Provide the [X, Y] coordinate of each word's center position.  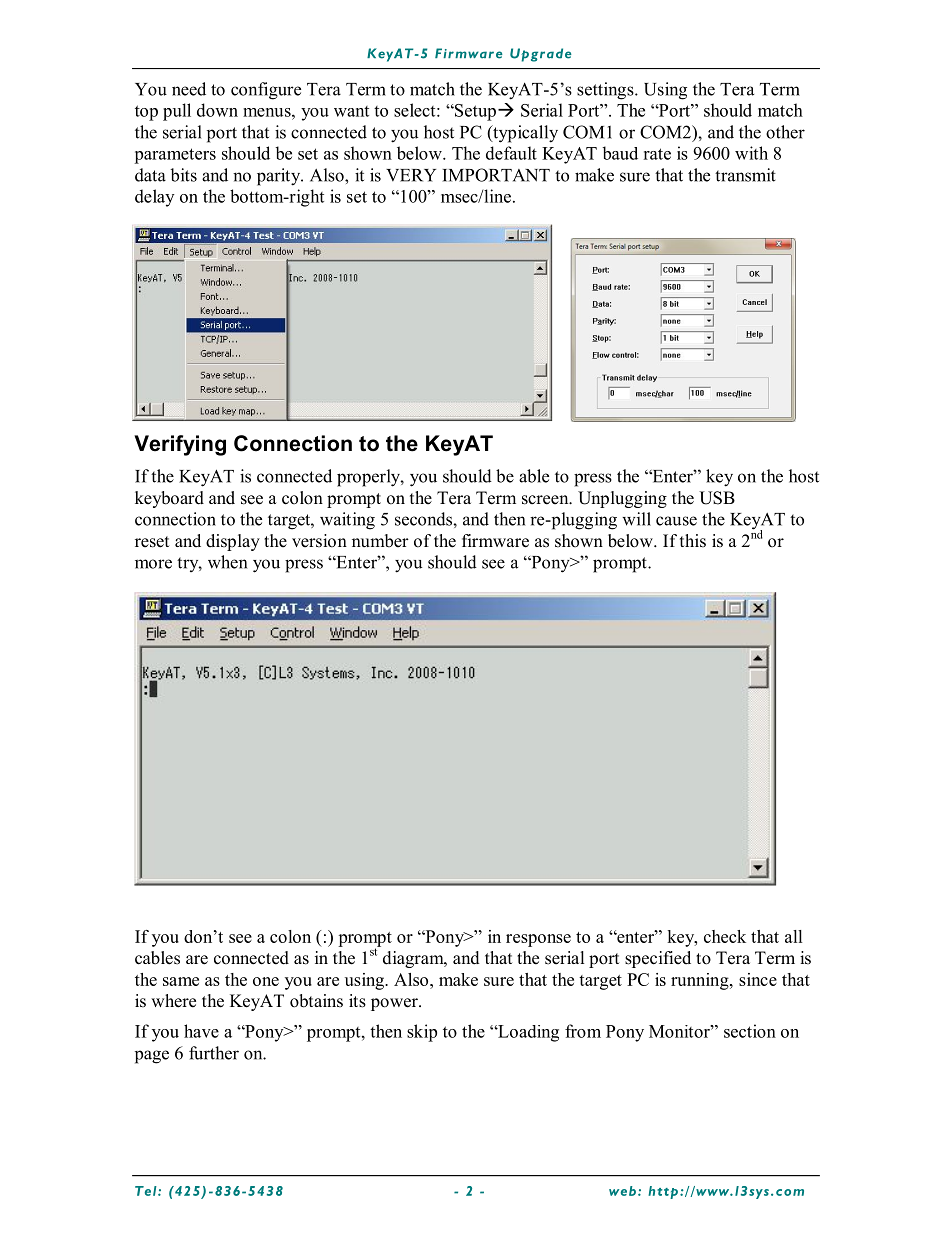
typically [524, 134]
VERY [411, 175]
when [227, 562]
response [538, 940]
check [725, 936]
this [693, 541]
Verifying [180, 445]
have [201, 1031]
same [181, 981]
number [380, 541]
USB [717, 498]
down [217, 110]
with [751, 153]
